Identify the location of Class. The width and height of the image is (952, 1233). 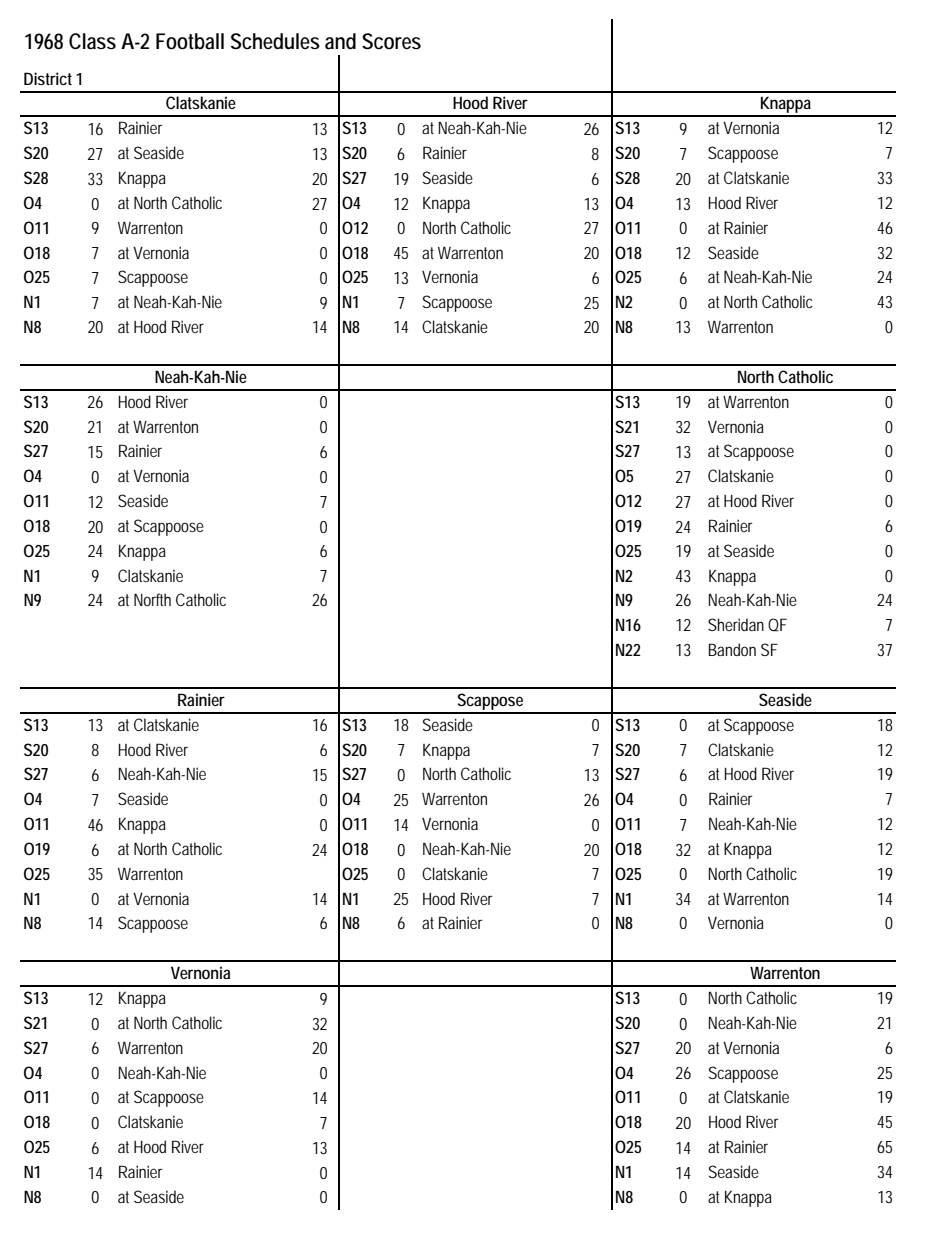
(92, 41).
